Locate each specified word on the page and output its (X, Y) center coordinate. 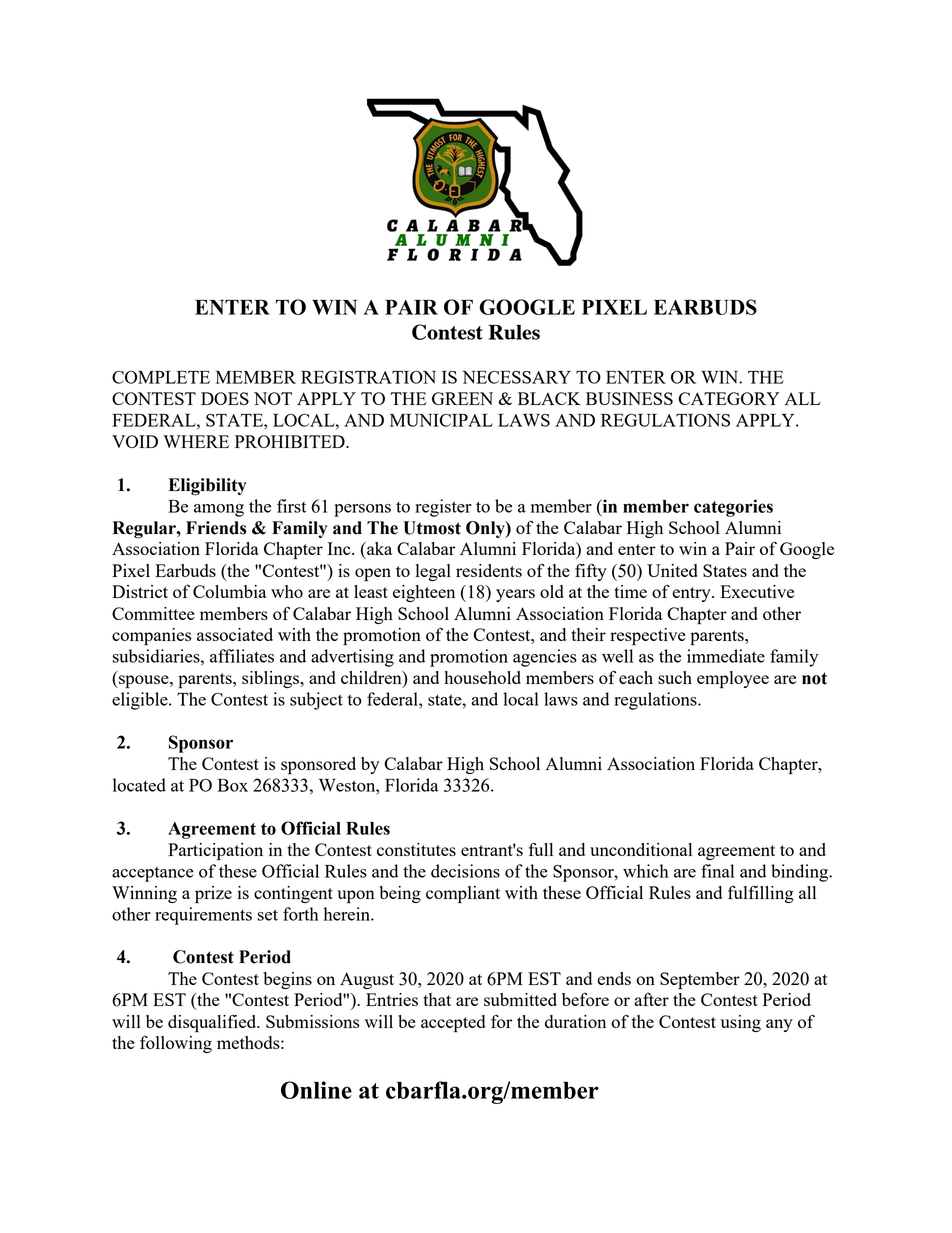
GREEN (462, 398)
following (176, 1044)
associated (235, 634)
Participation (215, 852)
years (515, 595)
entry (692, 594)
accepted (453, 1024)
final (717, 871)
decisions (465, 871)
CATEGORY (729, 398)
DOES (225, 398)
